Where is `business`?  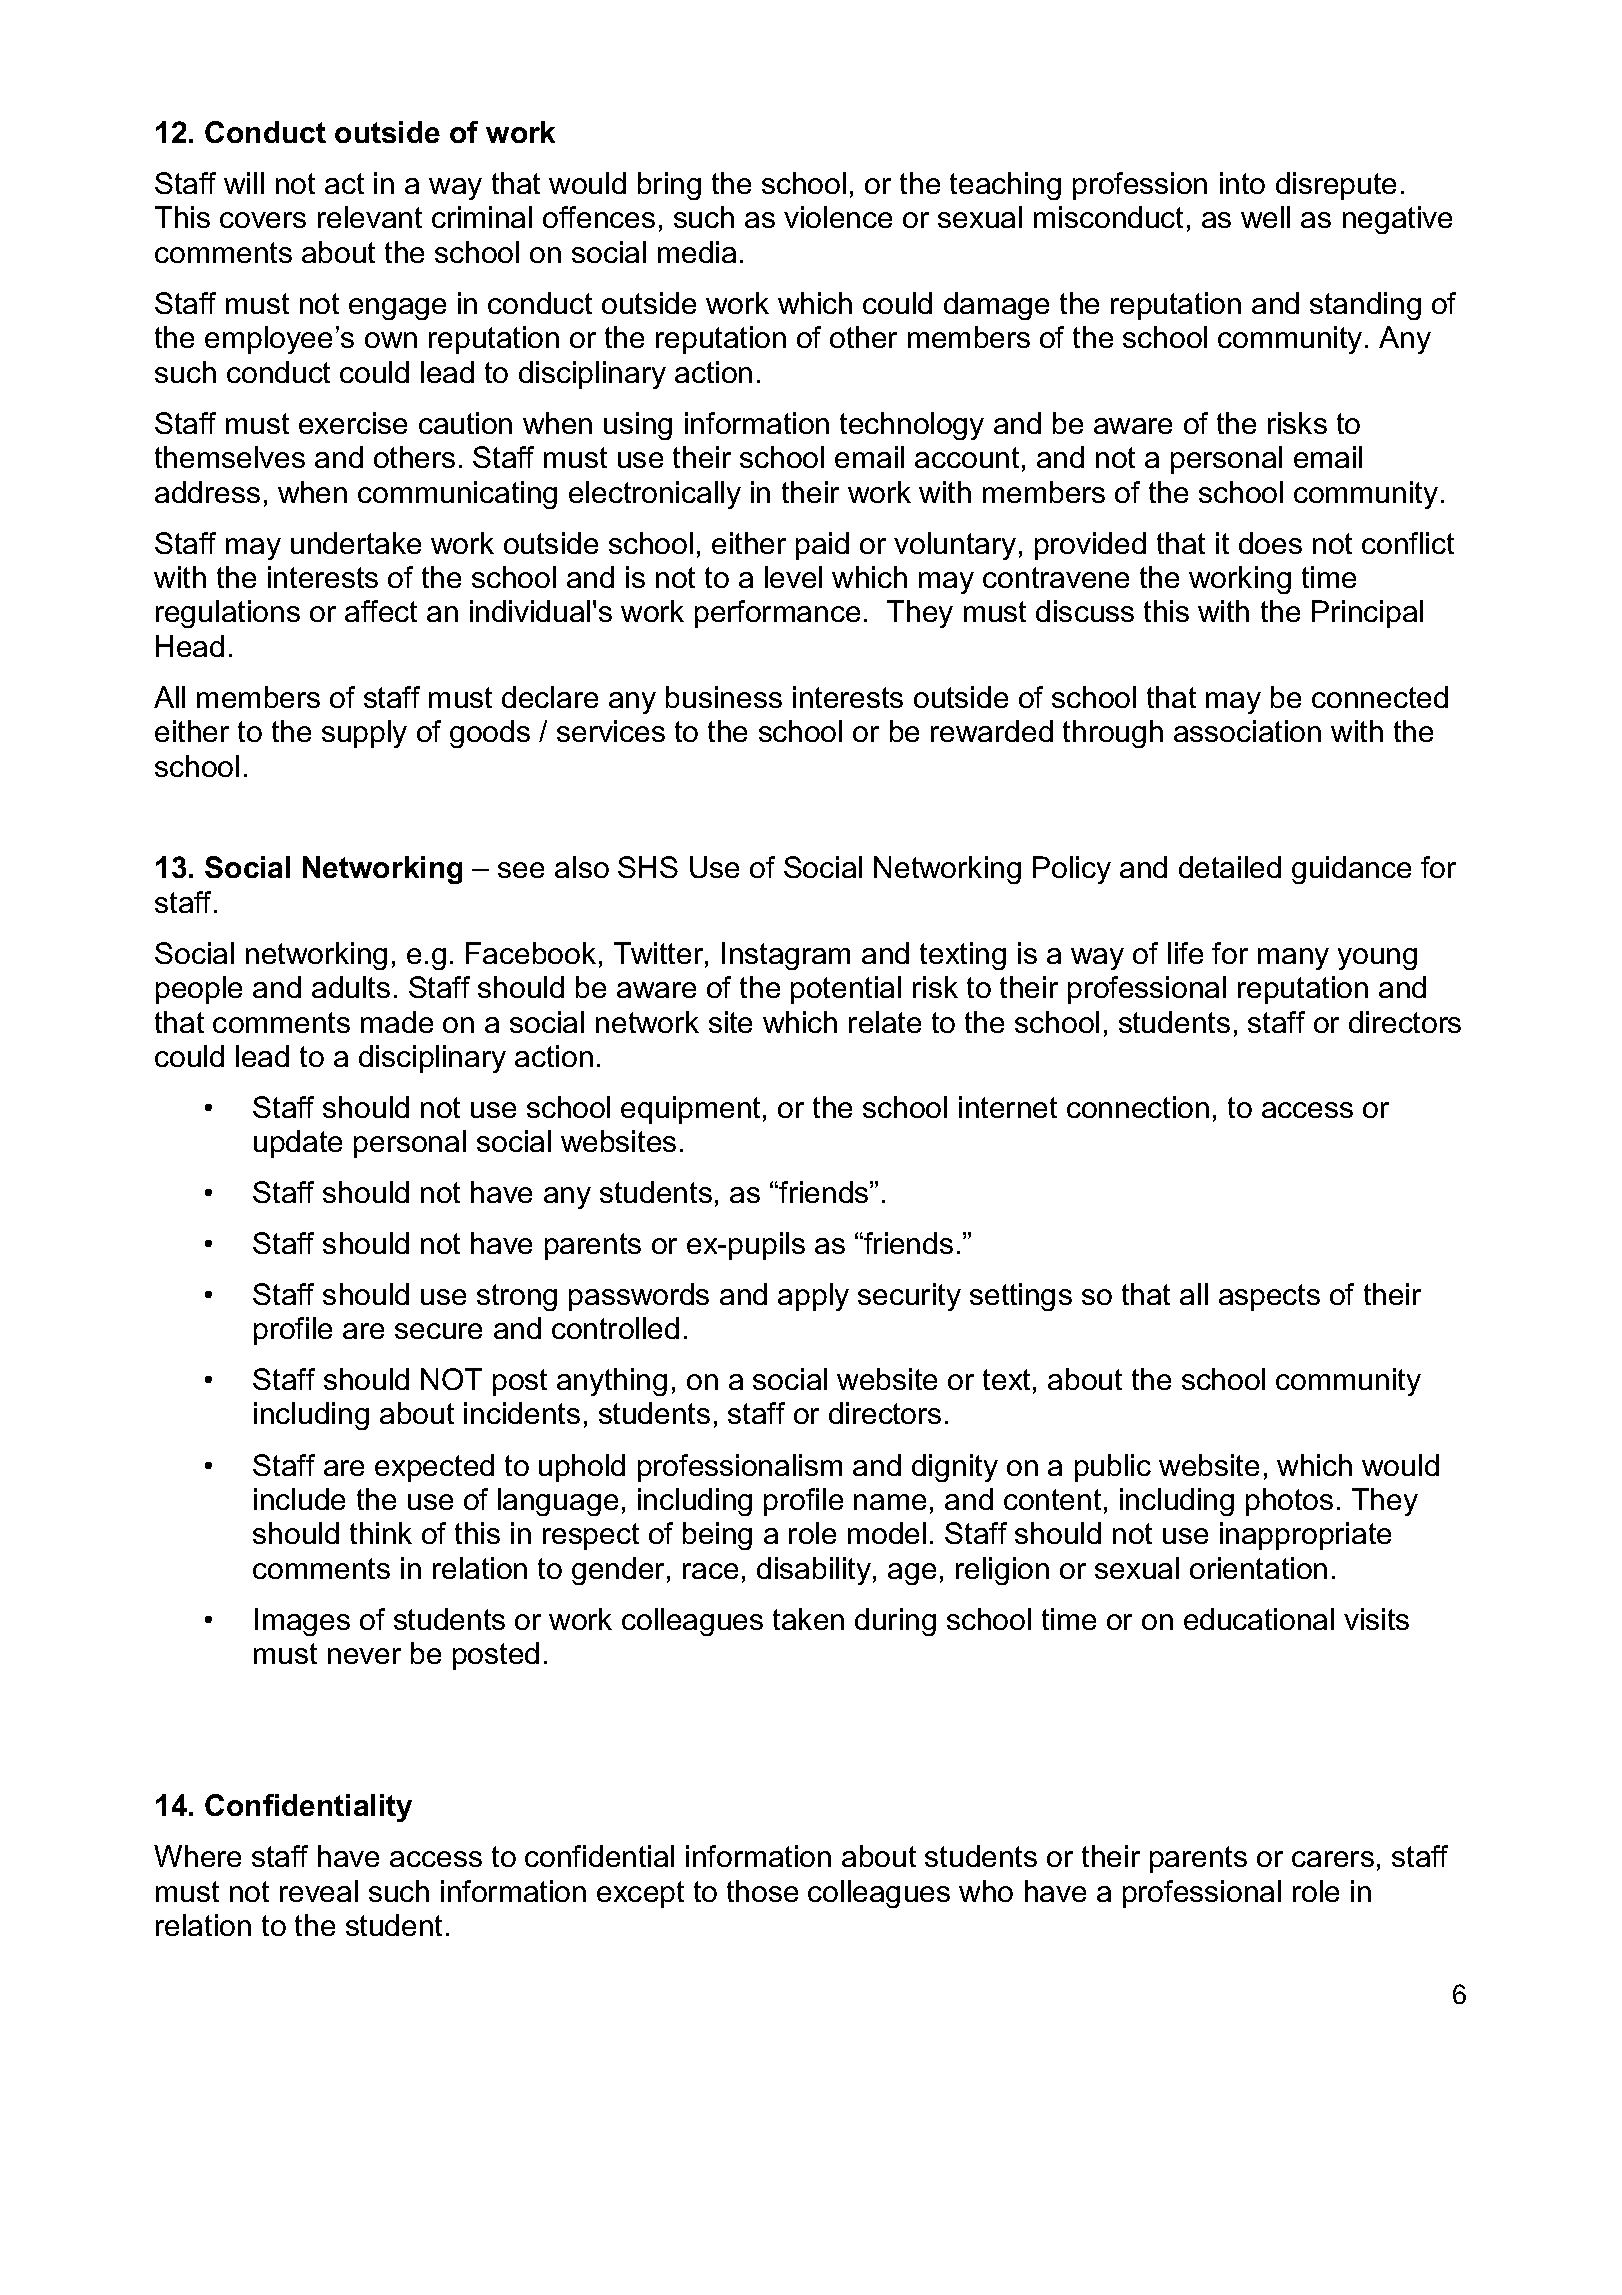 business is located at coordinates (724, 697).
